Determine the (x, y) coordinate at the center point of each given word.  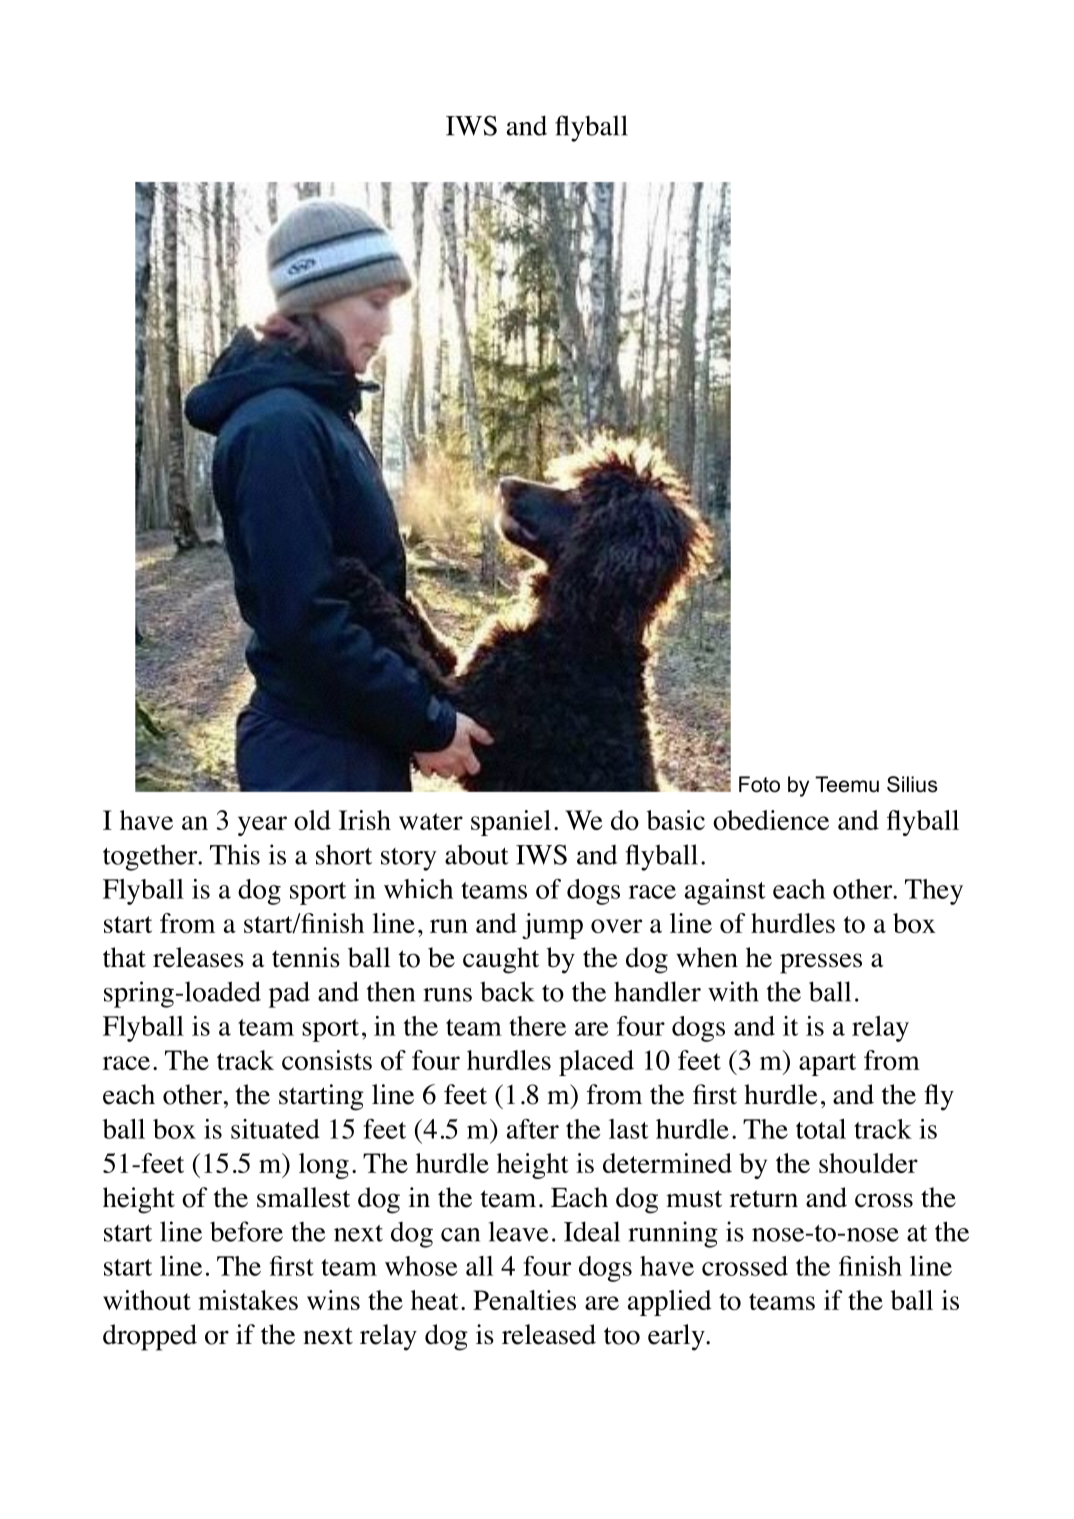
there (537, 1026)
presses (821, 963)
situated (275, 1129)
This (235, 854)
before (246, 1231)
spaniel (511, 823)
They (934, 892)
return (764, 1199)
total (821, 1129)
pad (289, 994)
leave (518, 1231)
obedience (771, 820)
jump (552, 926)
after (533, 1129)
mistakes (248, 1300)
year (262, 826)
